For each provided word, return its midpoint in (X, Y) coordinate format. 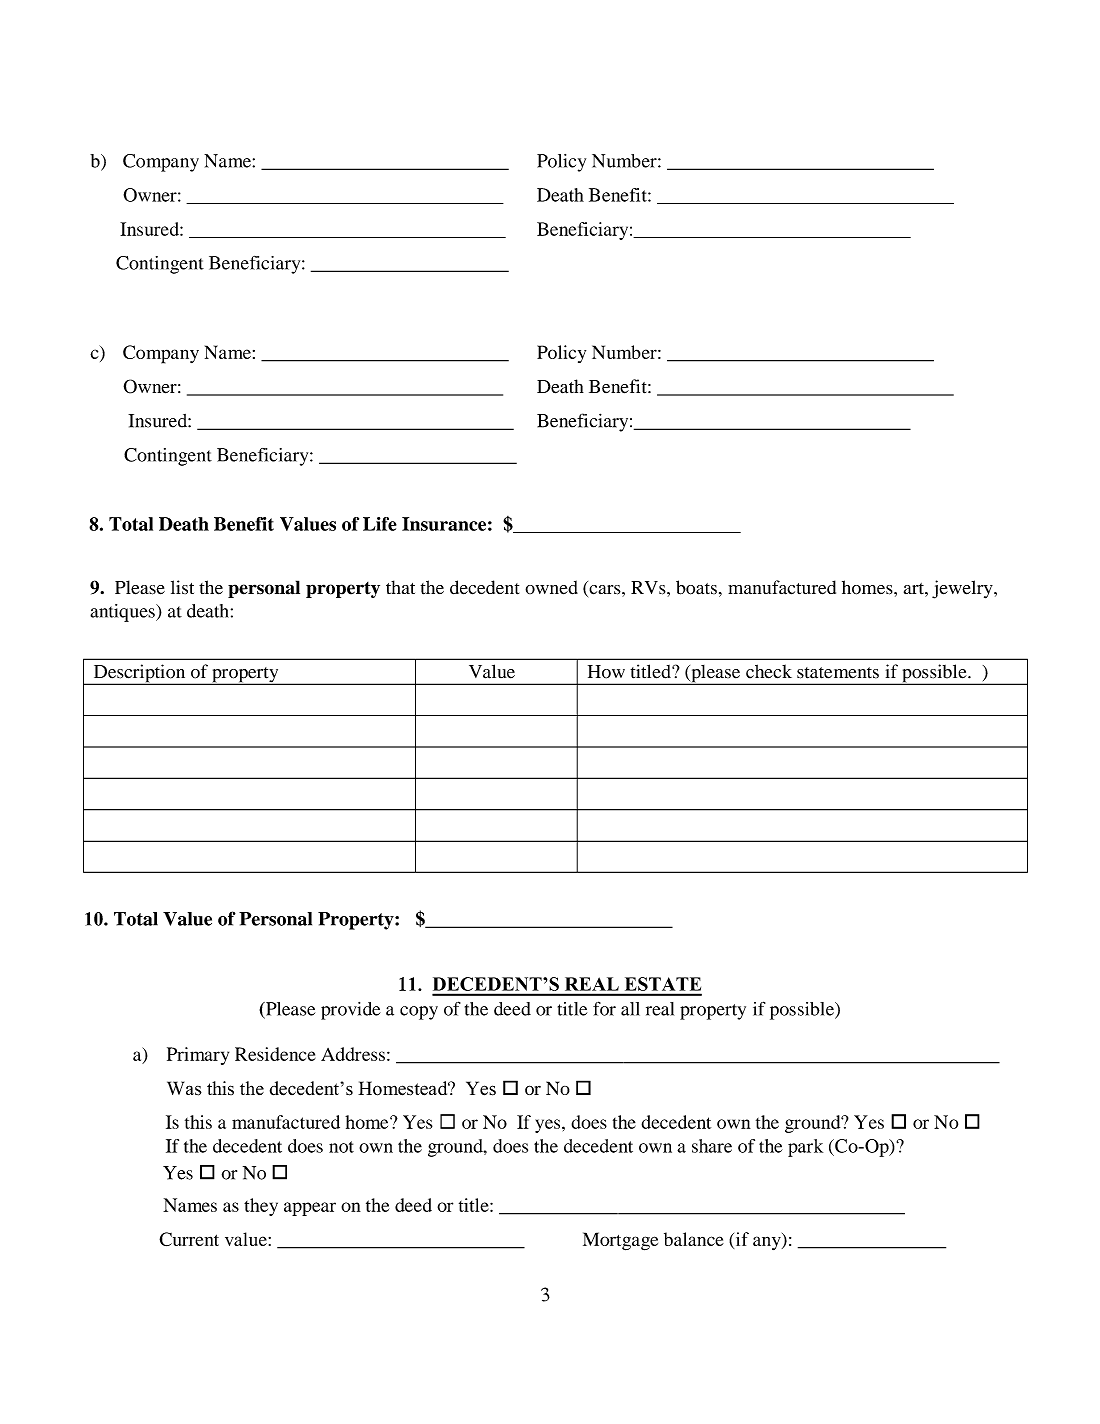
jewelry (963, 589)
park (805, 1148)
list (182, 587)
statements (838, 673)
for (604, 1008)
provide (351, 1011)
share (712, 1146)
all (630, 1009)
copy (419, 1013)
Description (139, 674)
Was (184, 1088)
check (769, 671)
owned (551, 587)
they (261, 1207)
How (606, 672)
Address (353, 1054)
